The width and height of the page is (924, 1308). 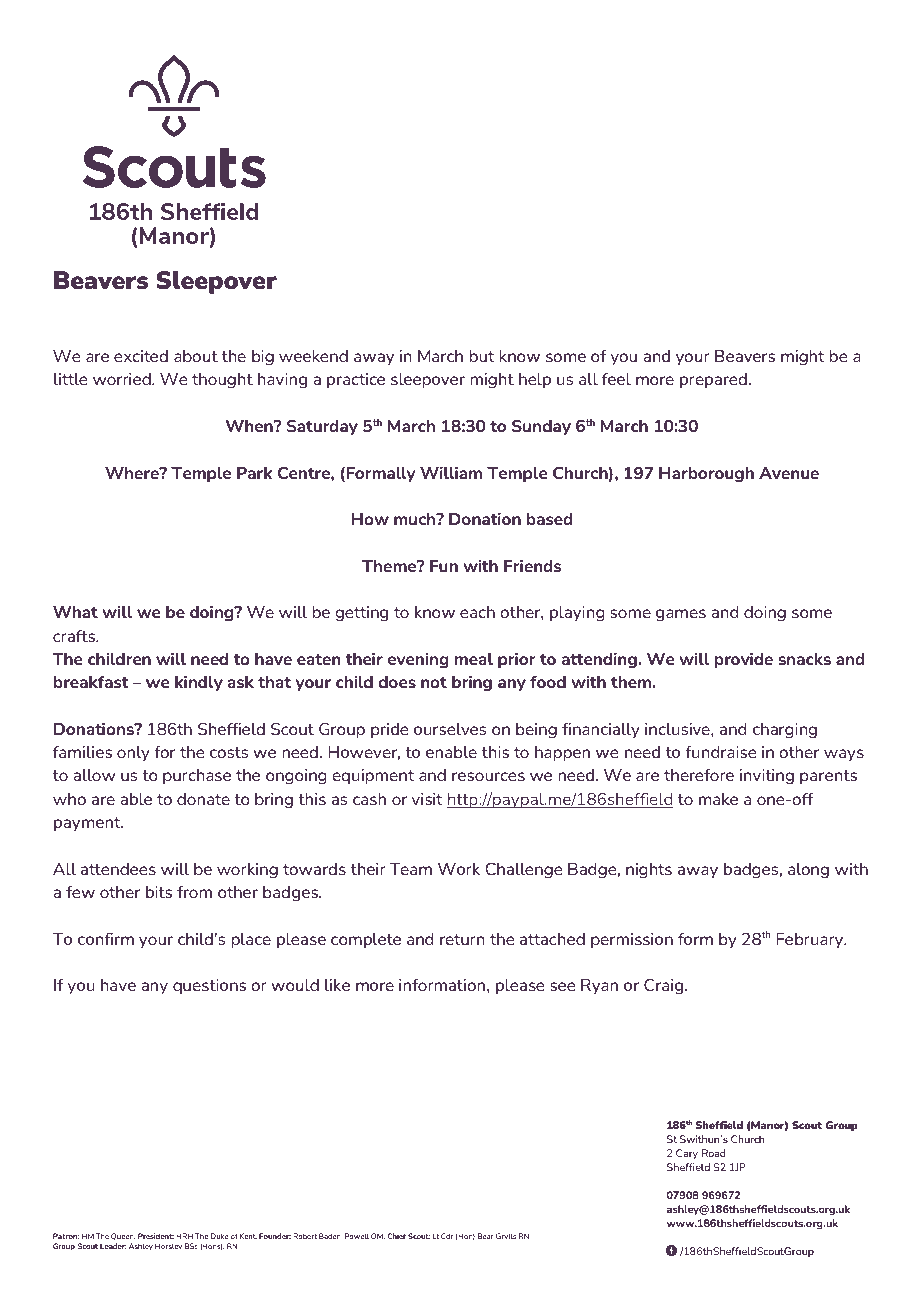 What do you see at coordinates (462, 939) in the page?
I see `return` at bounding box center [462, 939].
